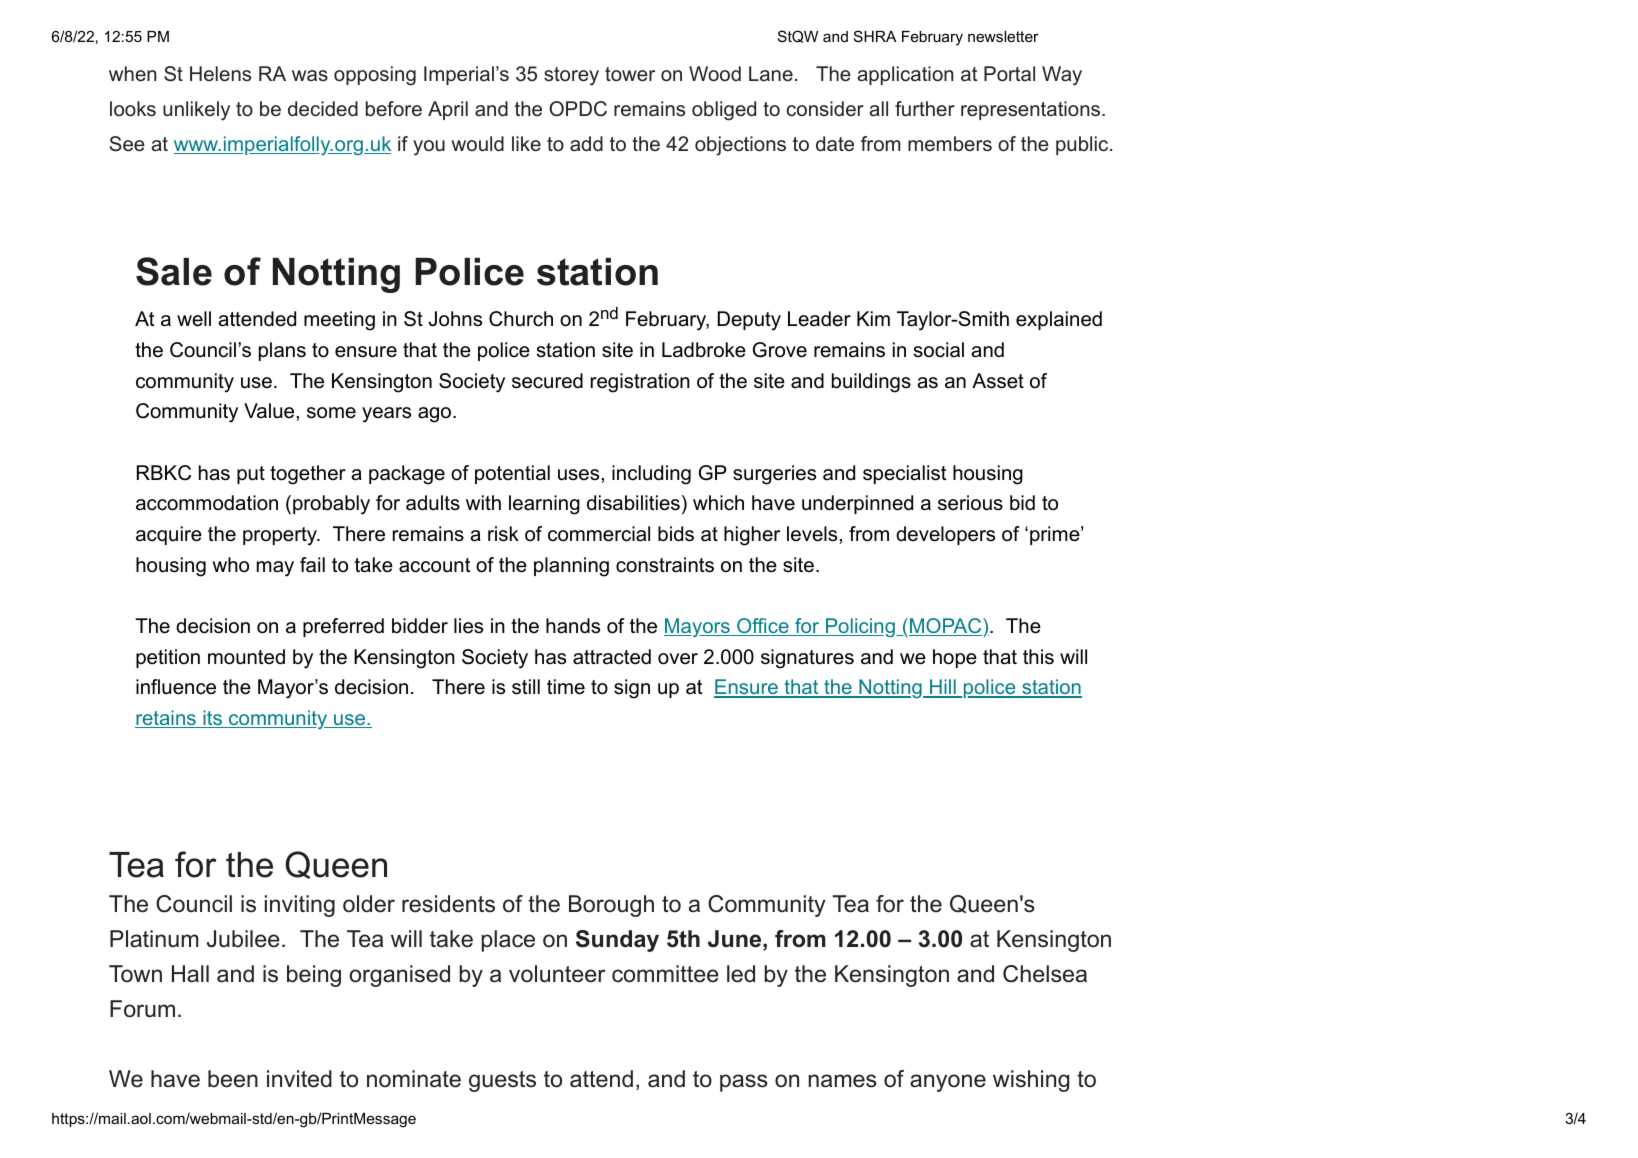 This screenshot has width=1638, height=1158. I want to click on Chelsea, so click(1045, 974).
